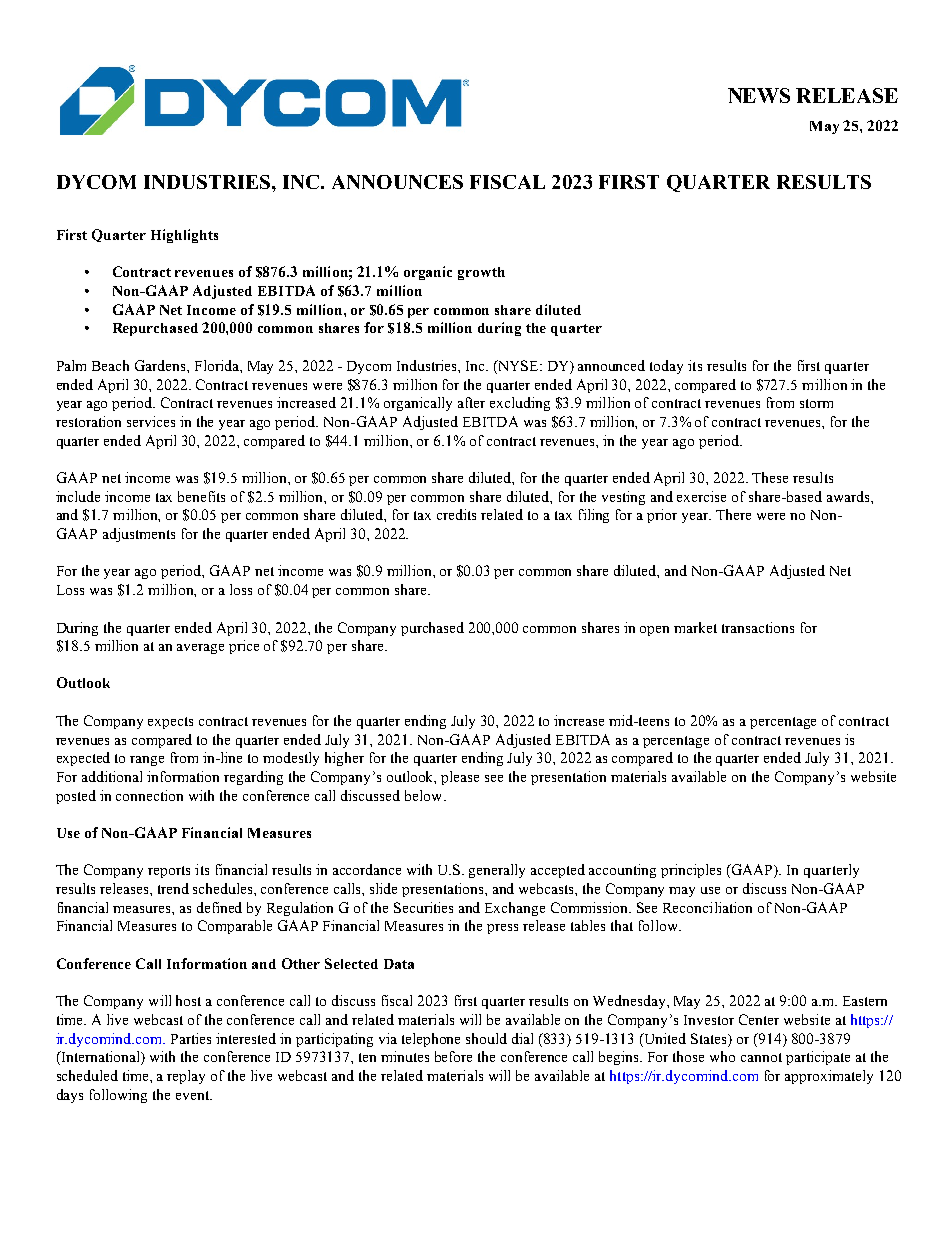  I want to click on credits, so click(456, 514).
